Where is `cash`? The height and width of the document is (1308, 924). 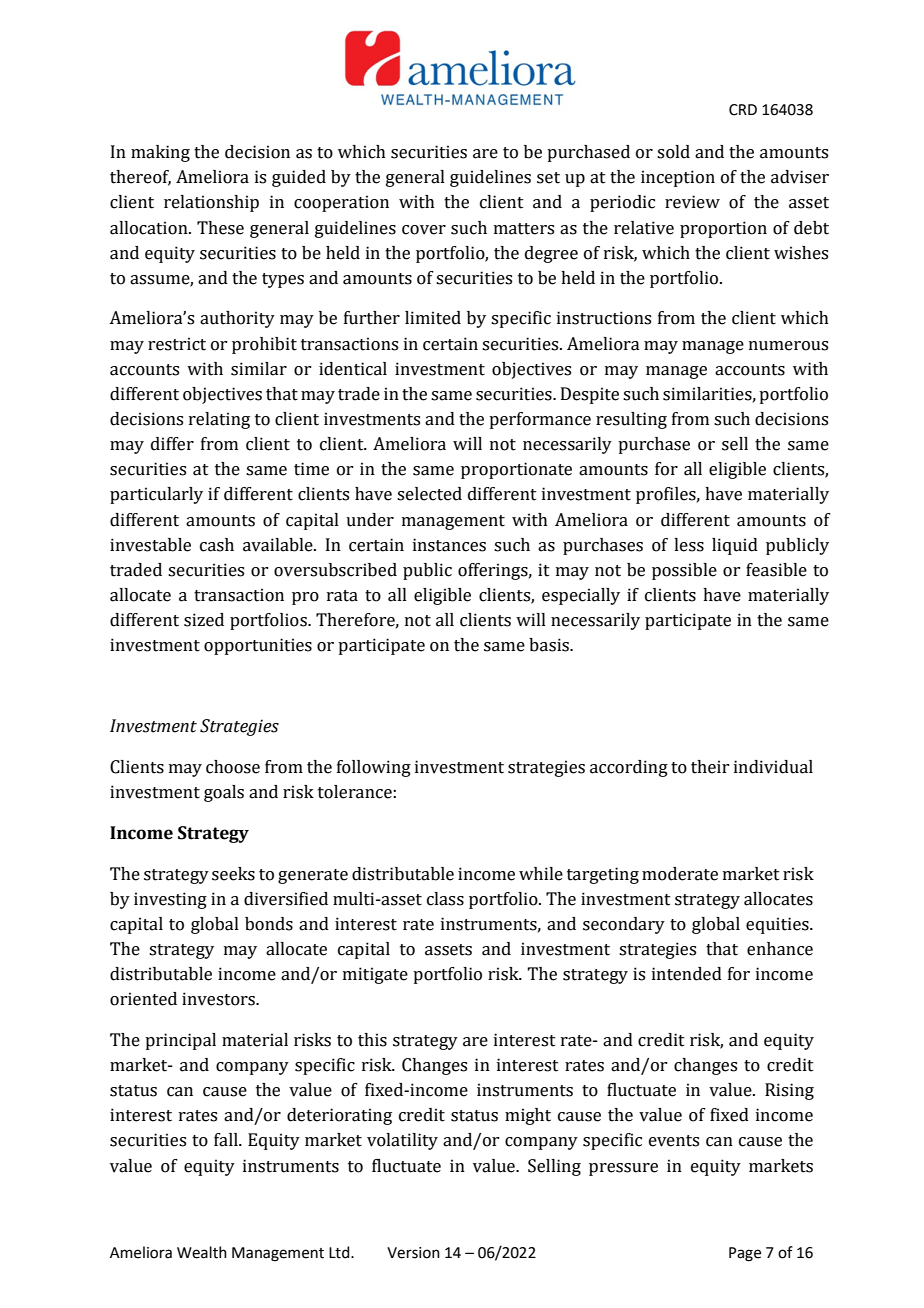
cash is located at coordinates (217, 545).
